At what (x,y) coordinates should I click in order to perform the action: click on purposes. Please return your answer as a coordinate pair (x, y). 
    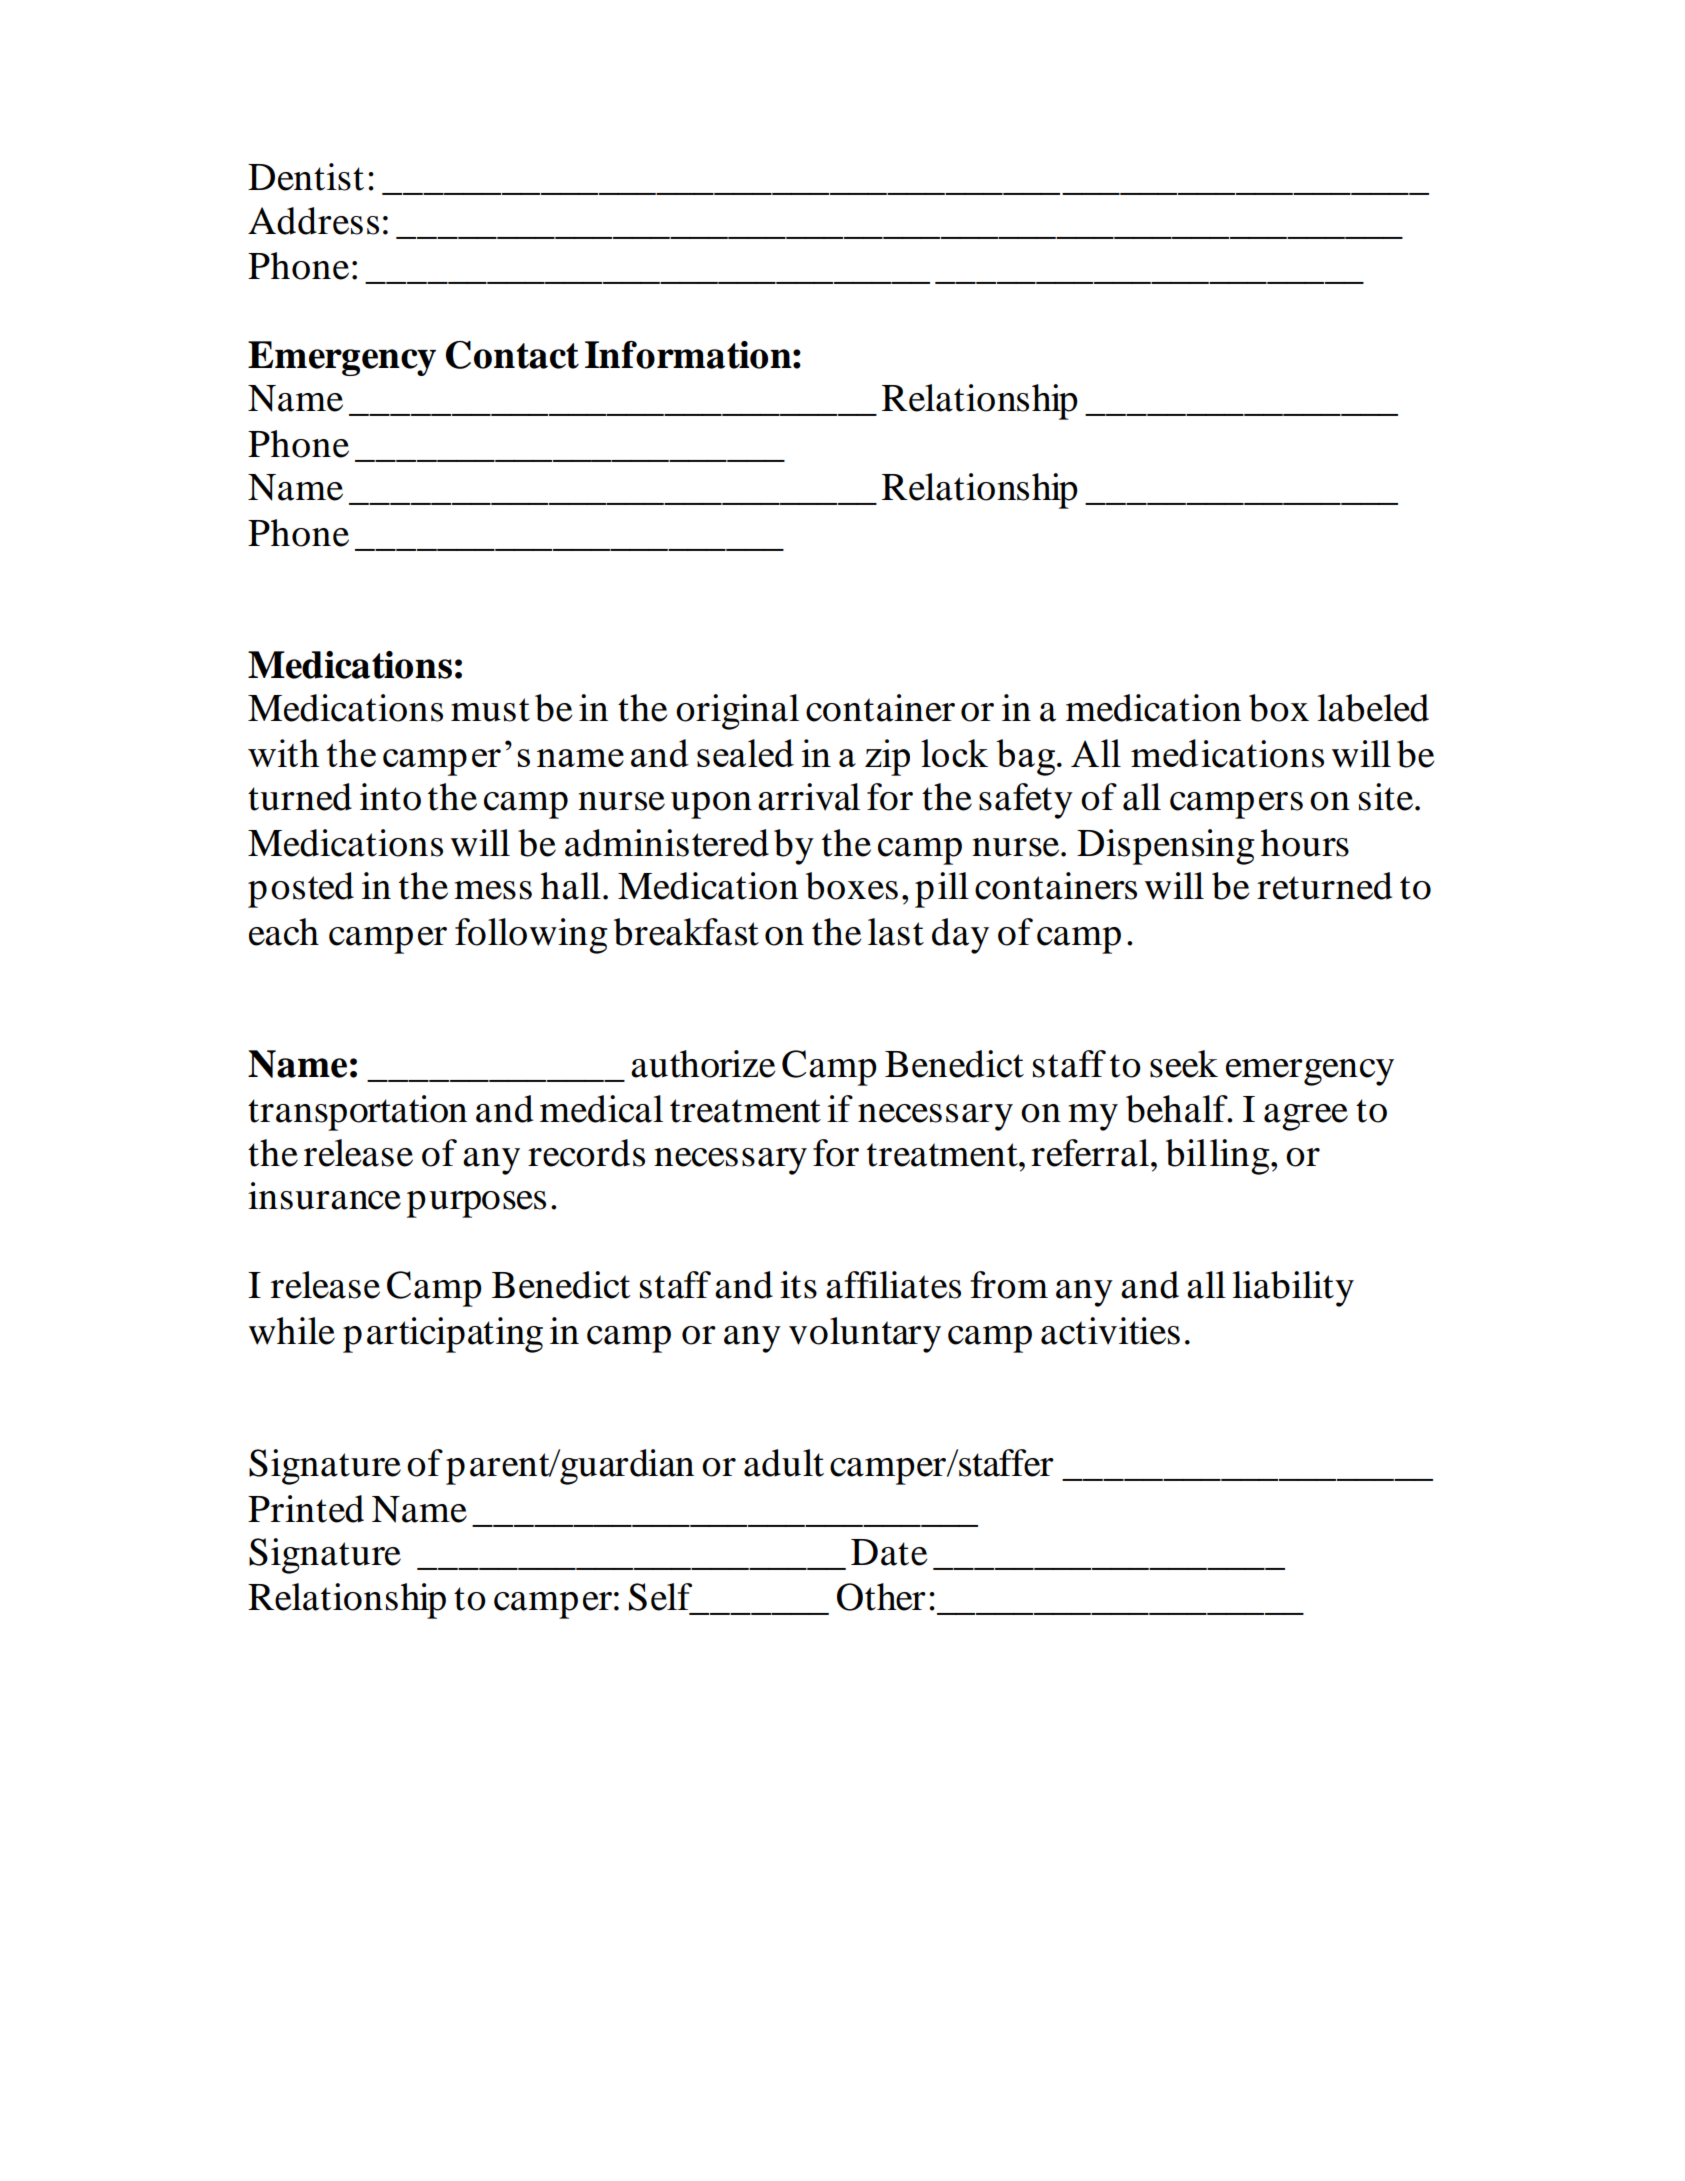
    Looking at the image, I should click on (476, 1204).
